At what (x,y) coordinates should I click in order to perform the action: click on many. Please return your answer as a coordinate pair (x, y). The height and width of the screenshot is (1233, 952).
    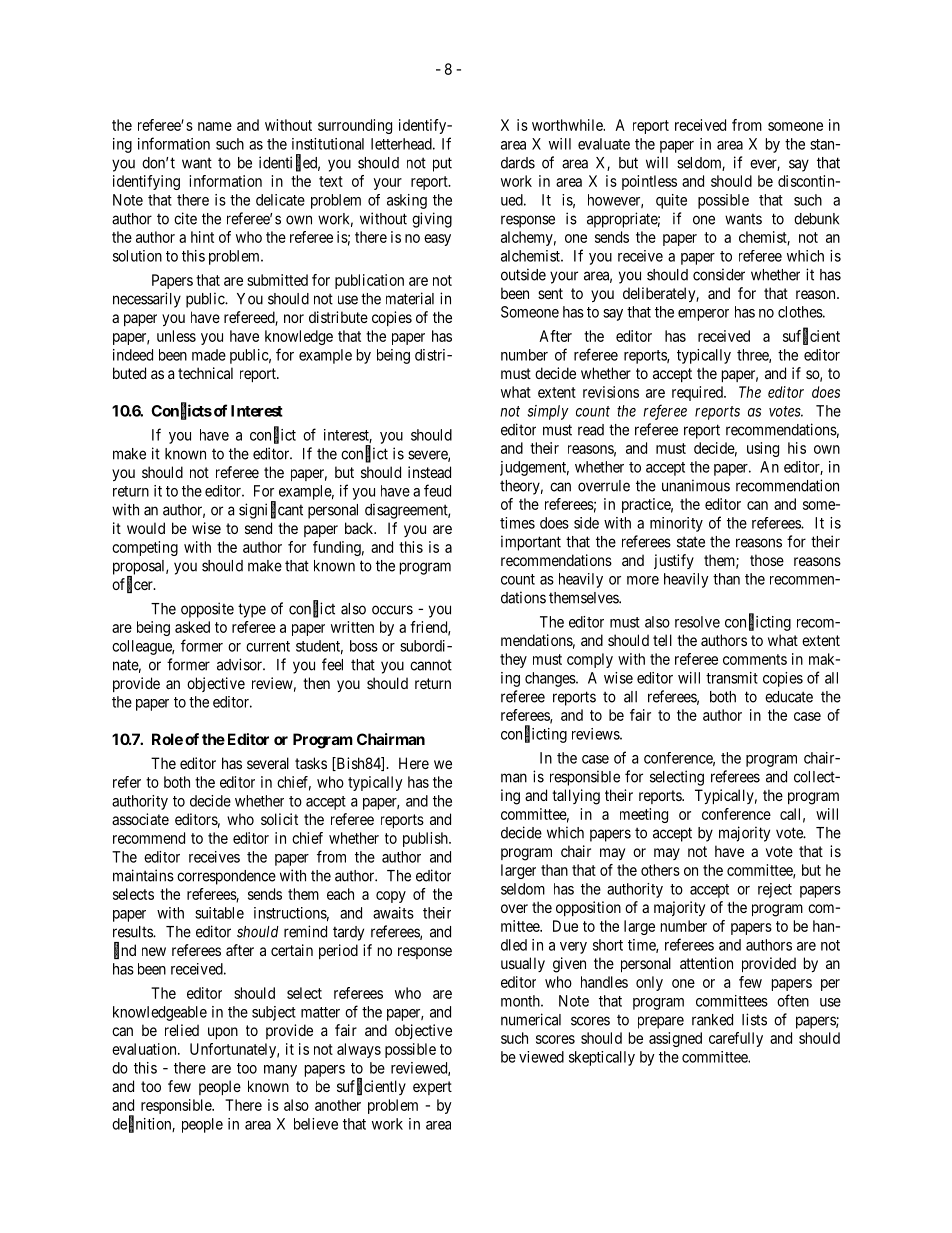
    Looking at the image, I should click on (280, 1071).
